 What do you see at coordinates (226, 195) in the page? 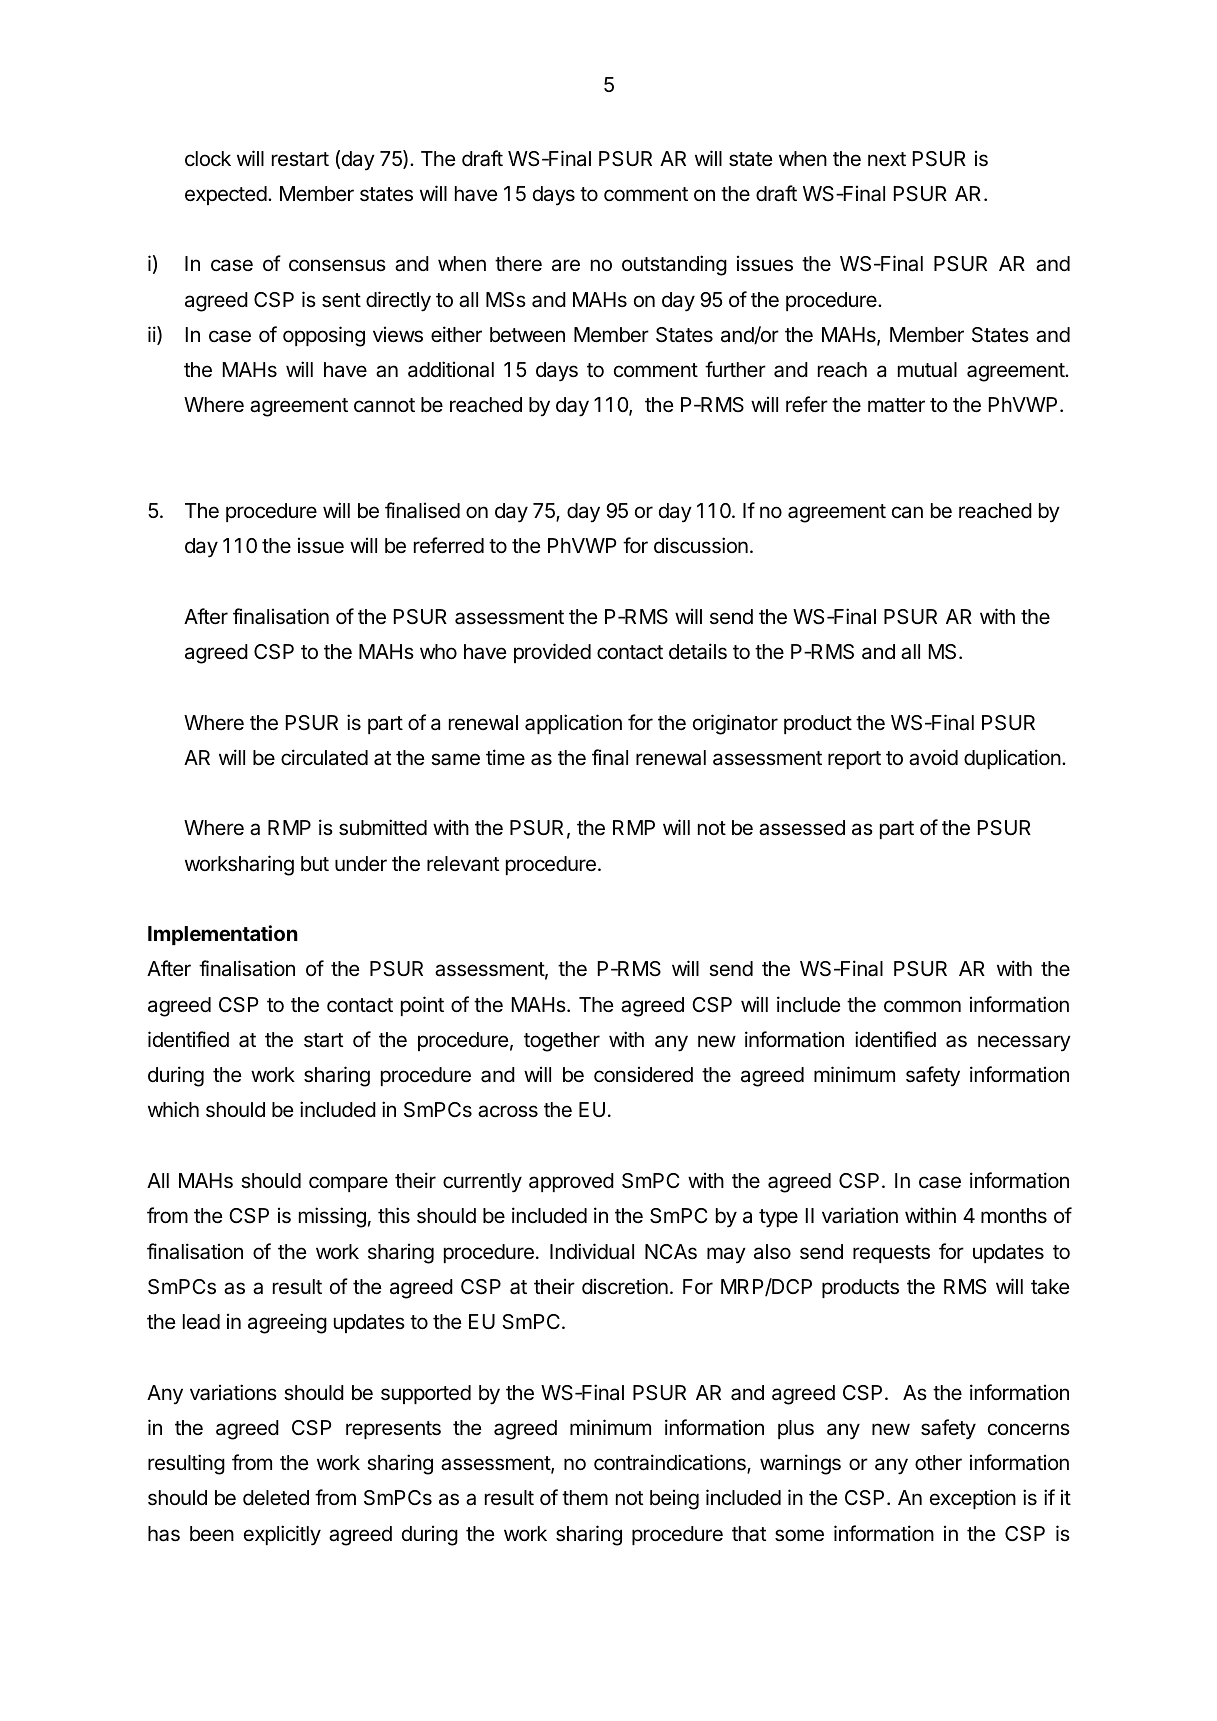
I see `expected` at bounding box center [226, 195].
